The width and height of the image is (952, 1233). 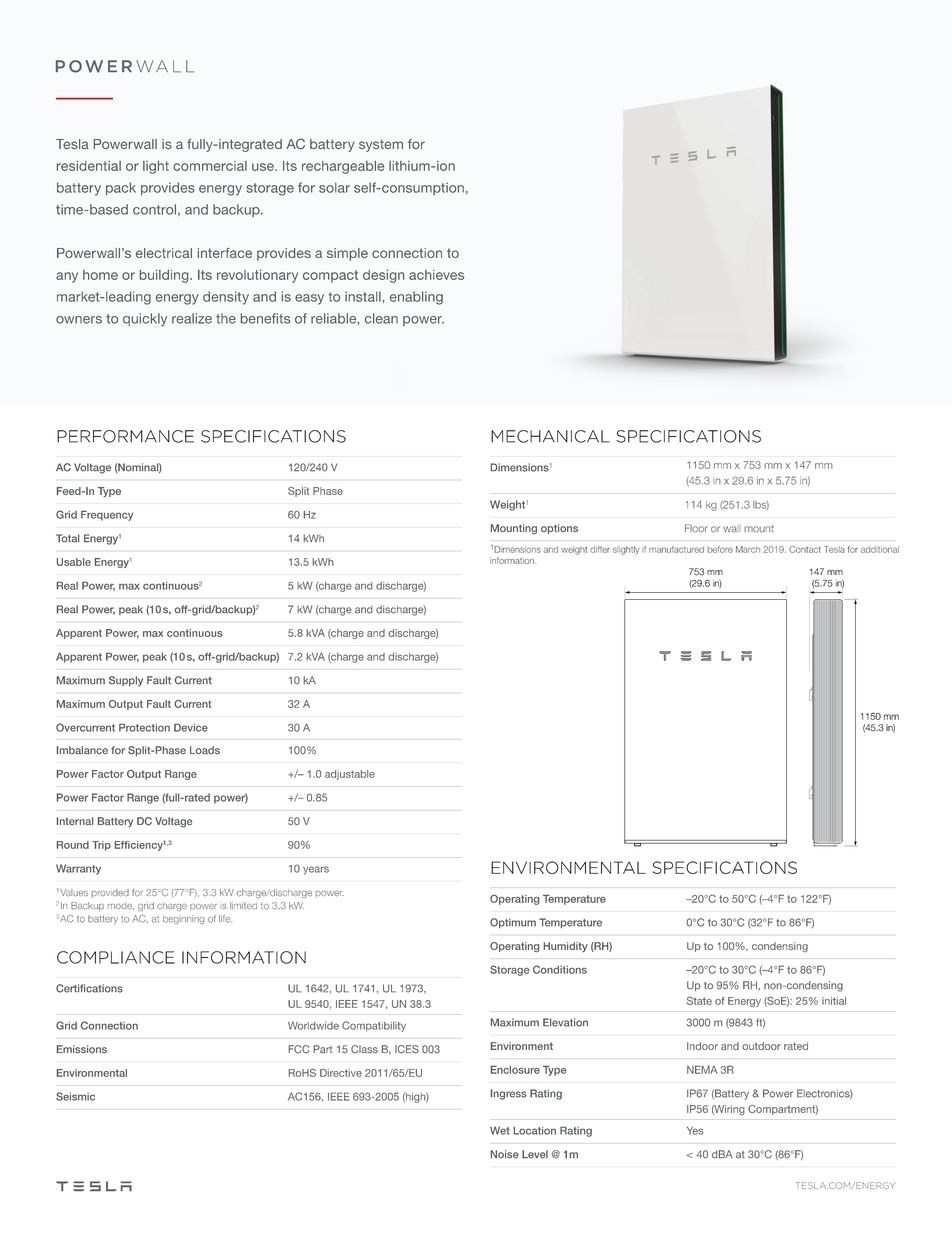 What do you see at coordinates (121, 188) in the image?
I see `pack` at bounding box center [121, 188].
